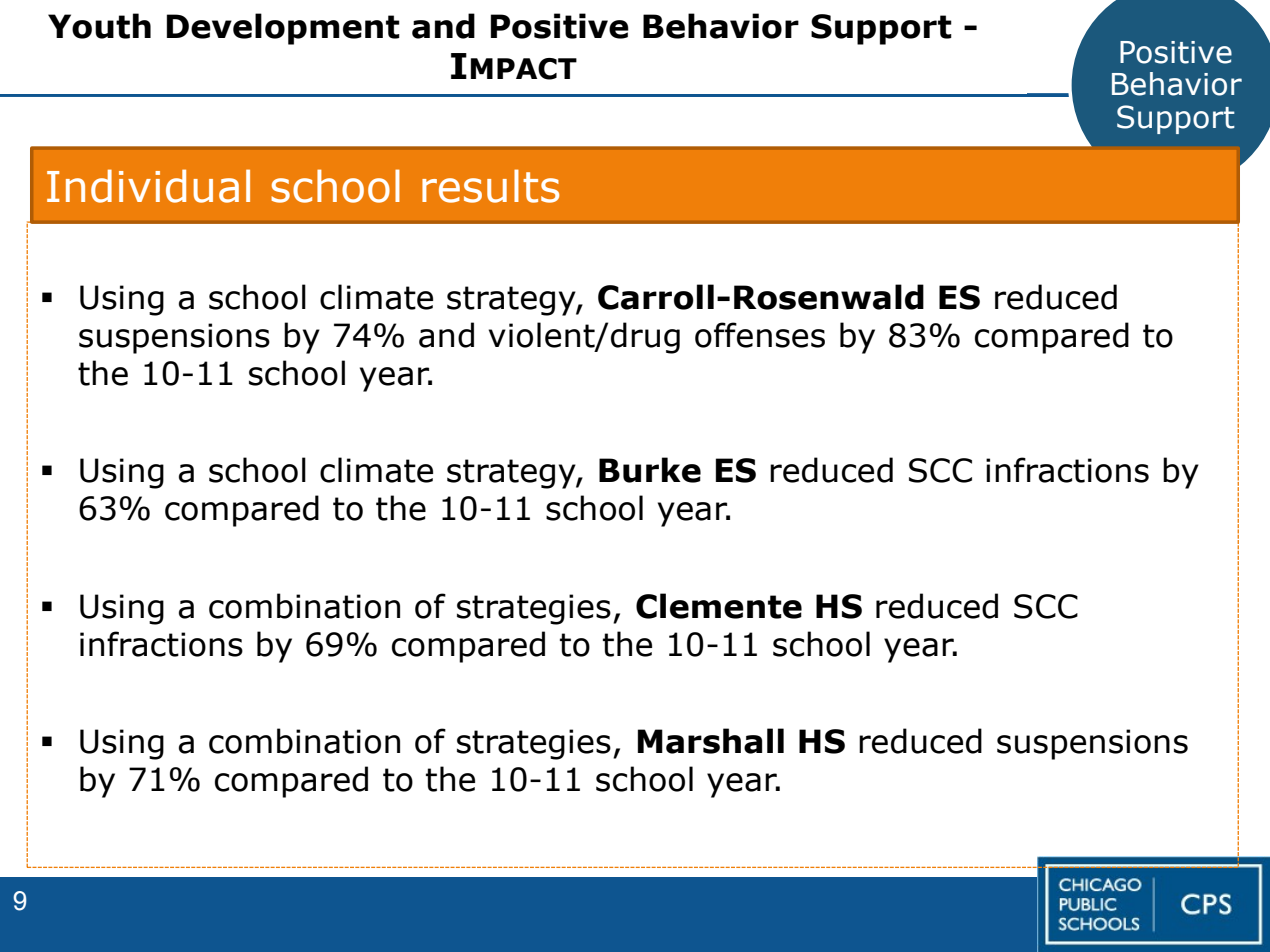  What do you see at coordinates (490, 186) in the screenshot?
I see `results` at bounding box center [490, 186].
